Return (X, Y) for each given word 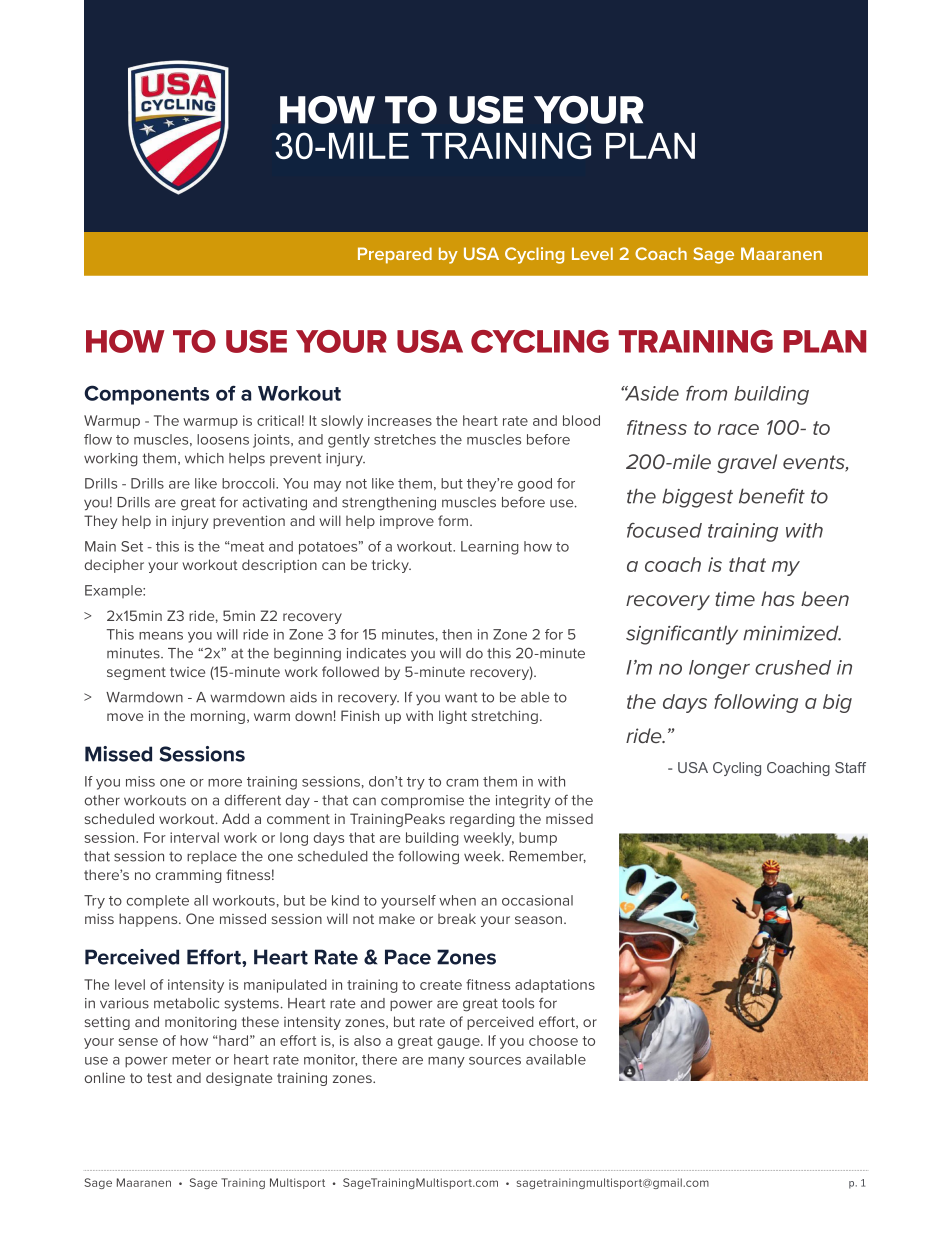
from (706, 393)
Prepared (395, 255)
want (461, 698)
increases (400, 420)
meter (191, 1060)
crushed (793, 667)
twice (187, 672)
